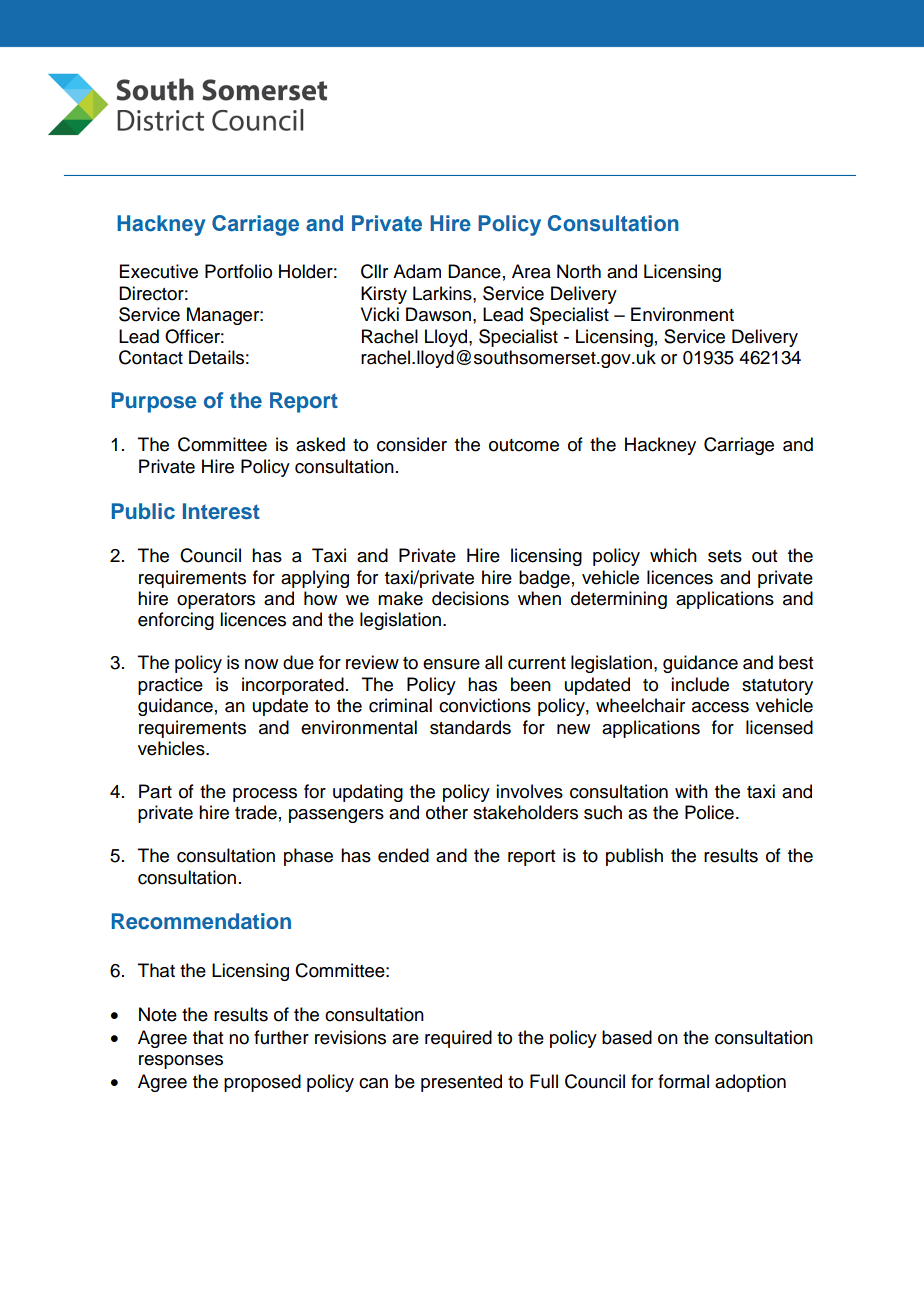 Image resolution: width=924 pixels, height=1308 pixels. Describe the element at coordinates (201, 921) in the document. I see `Recommendation` at that location.
